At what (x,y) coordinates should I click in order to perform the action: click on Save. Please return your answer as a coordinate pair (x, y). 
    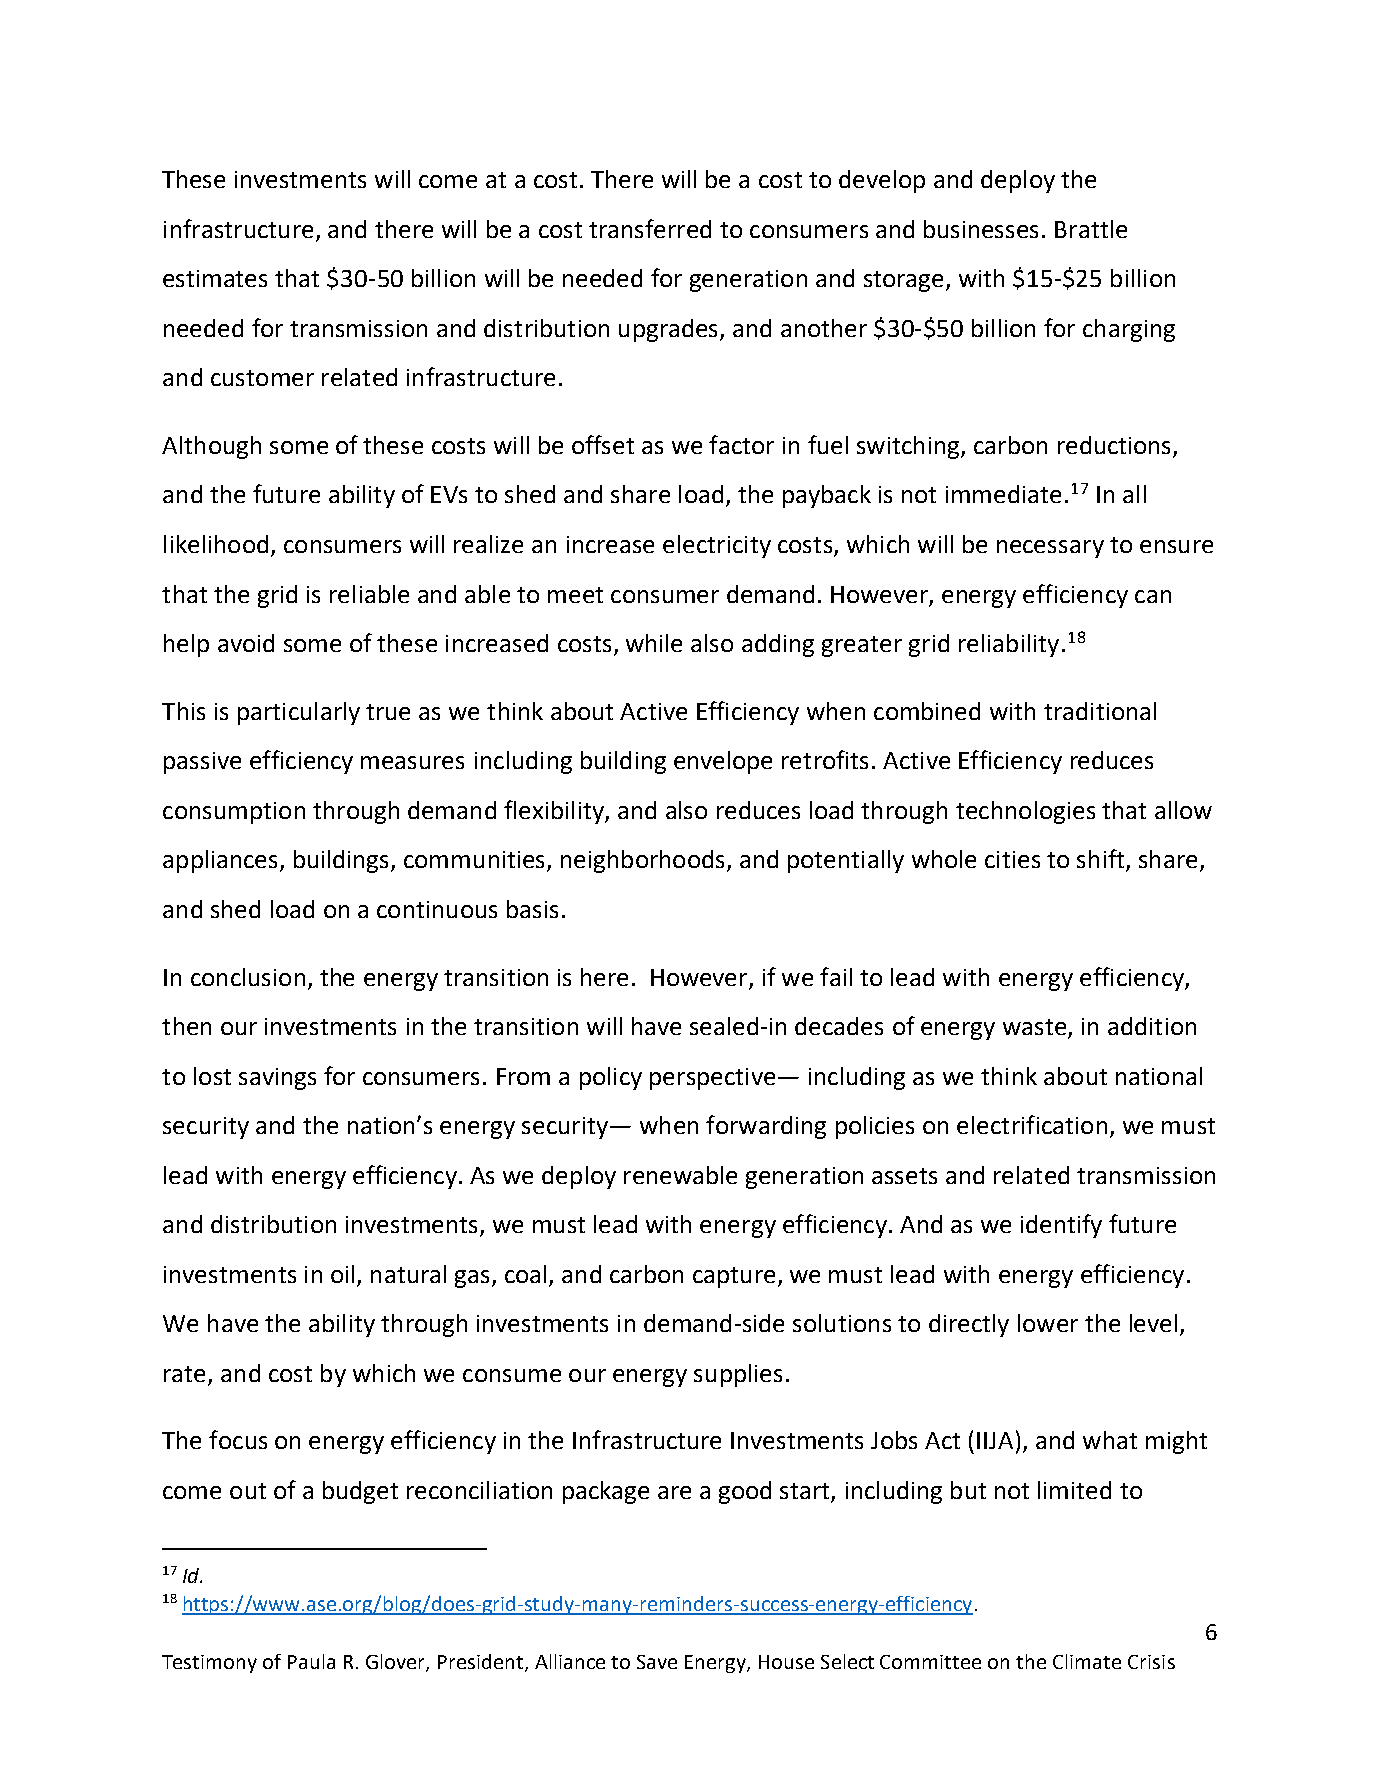
    Looking at the image, I should click on (657, 1662).
